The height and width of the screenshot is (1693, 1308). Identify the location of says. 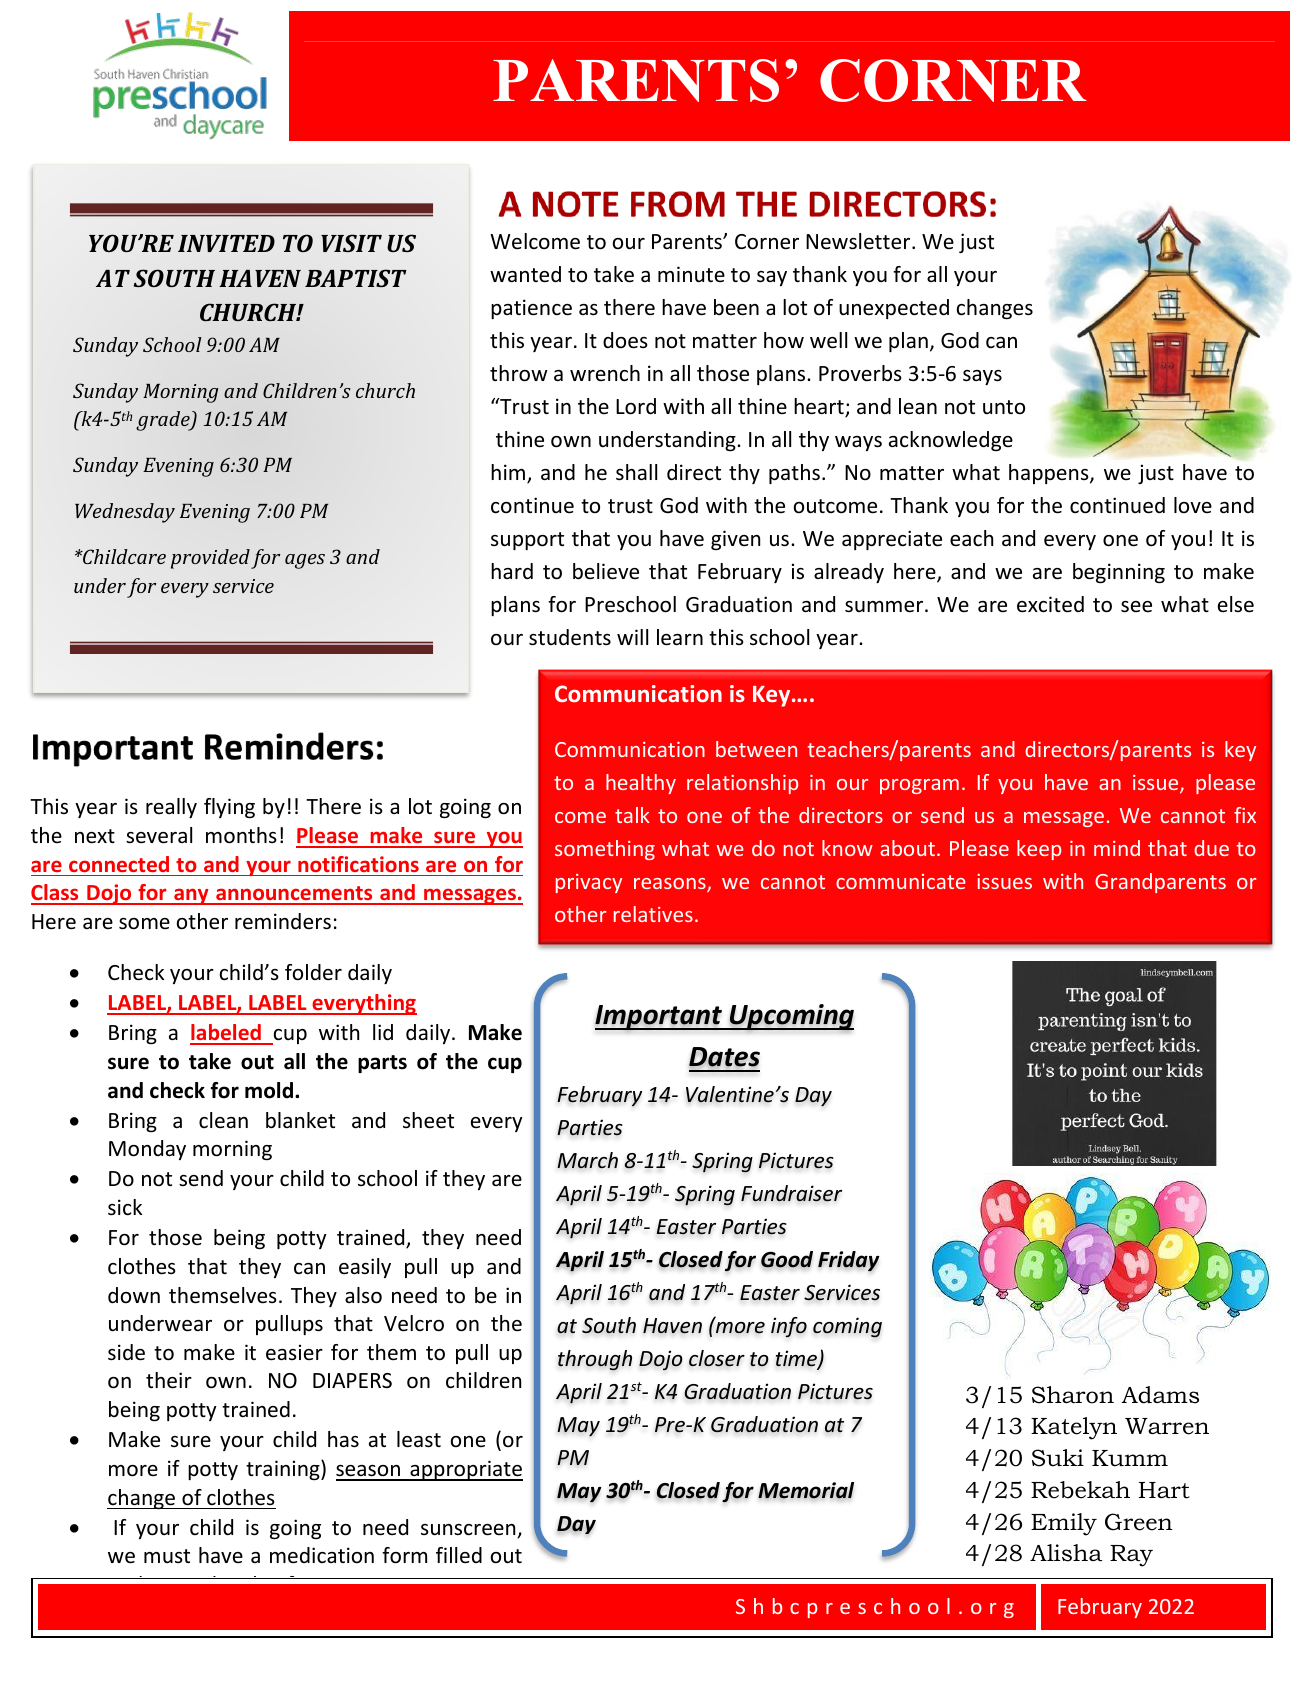
(982, 377).
